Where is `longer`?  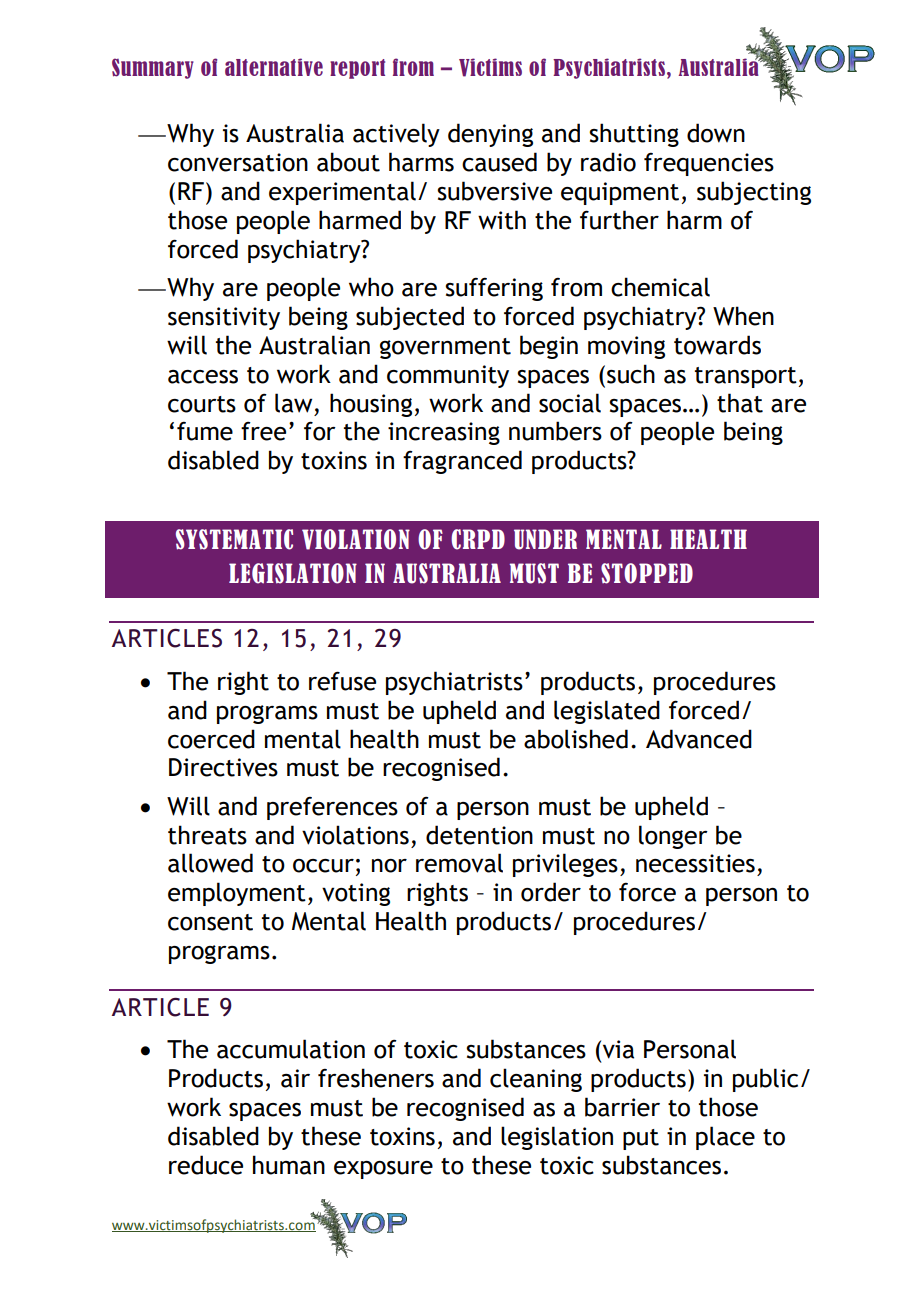
longer is located at coordinates (673, 837).
